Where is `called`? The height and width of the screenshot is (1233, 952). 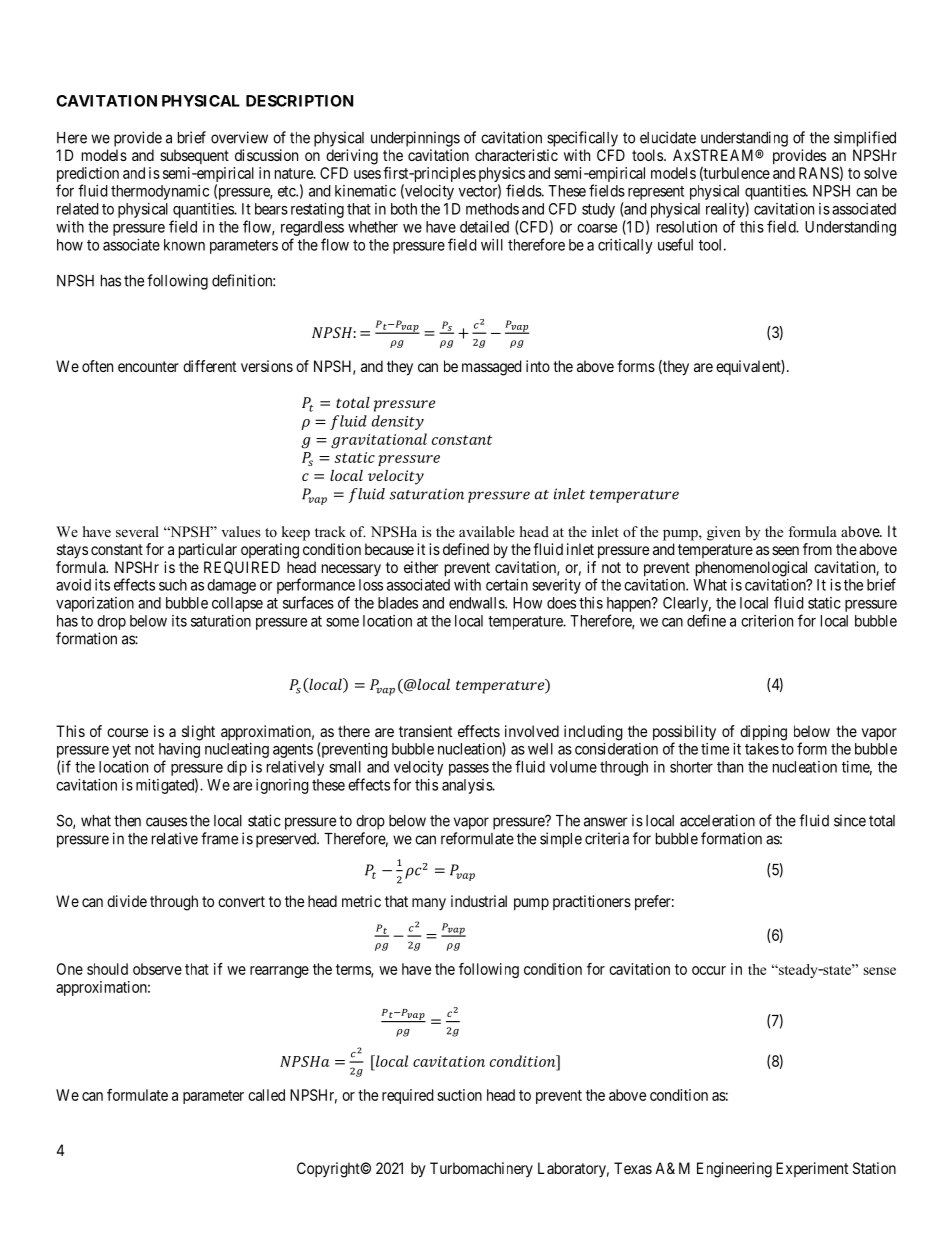 called is located at coordinates (266, 1095).
